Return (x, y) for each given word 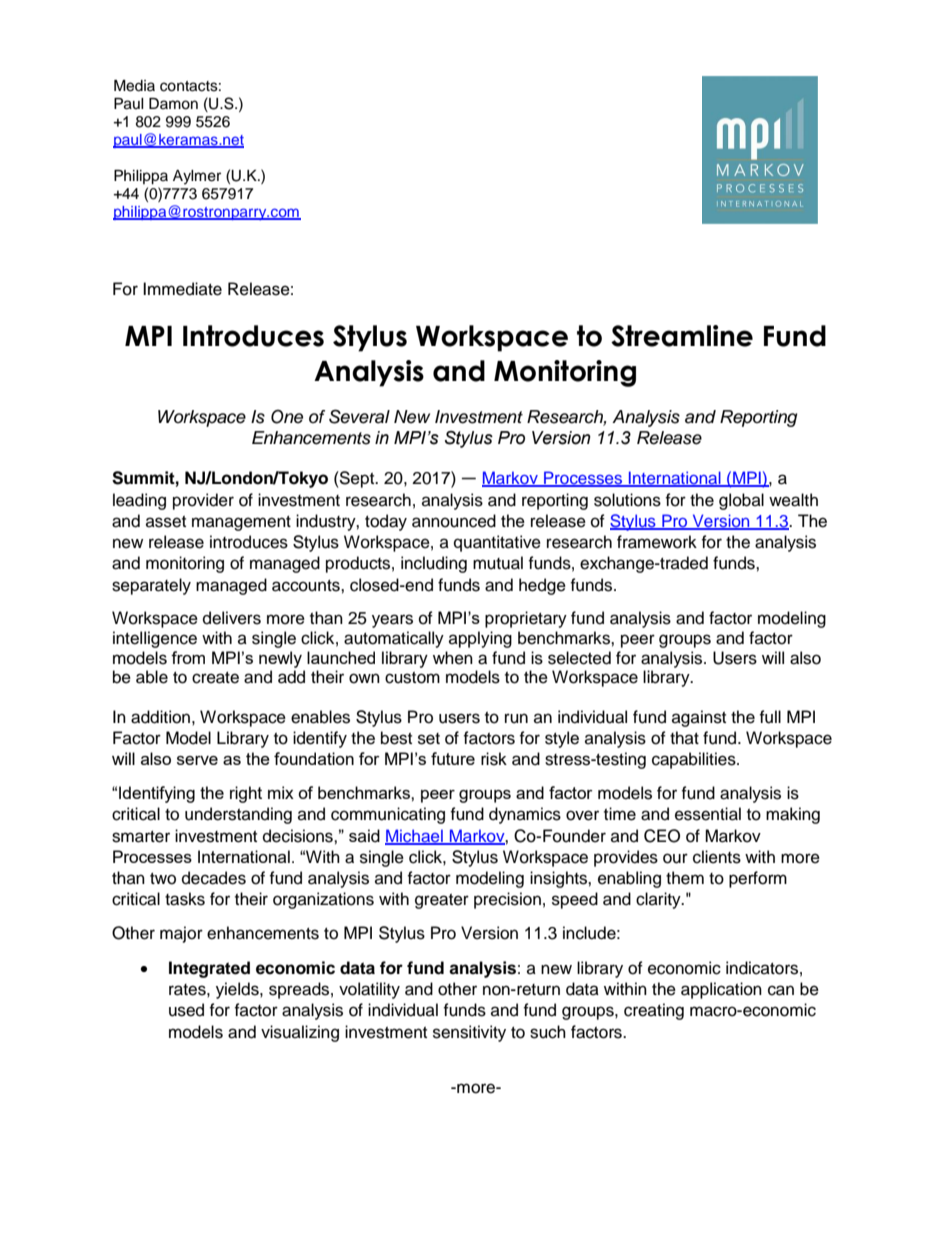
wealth (793, 500)
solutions (627, 500)
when (453, 658)
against (699, 718)
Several (359, 416)
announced (454, 521)
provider (203, 501)
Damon (173, 104)
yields (238, 990)
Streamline (682, 336)
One (287, 417)
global (741, 501)
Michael (415, 836)
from (188, 657)
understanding (238, 815)
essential (708, 814)
